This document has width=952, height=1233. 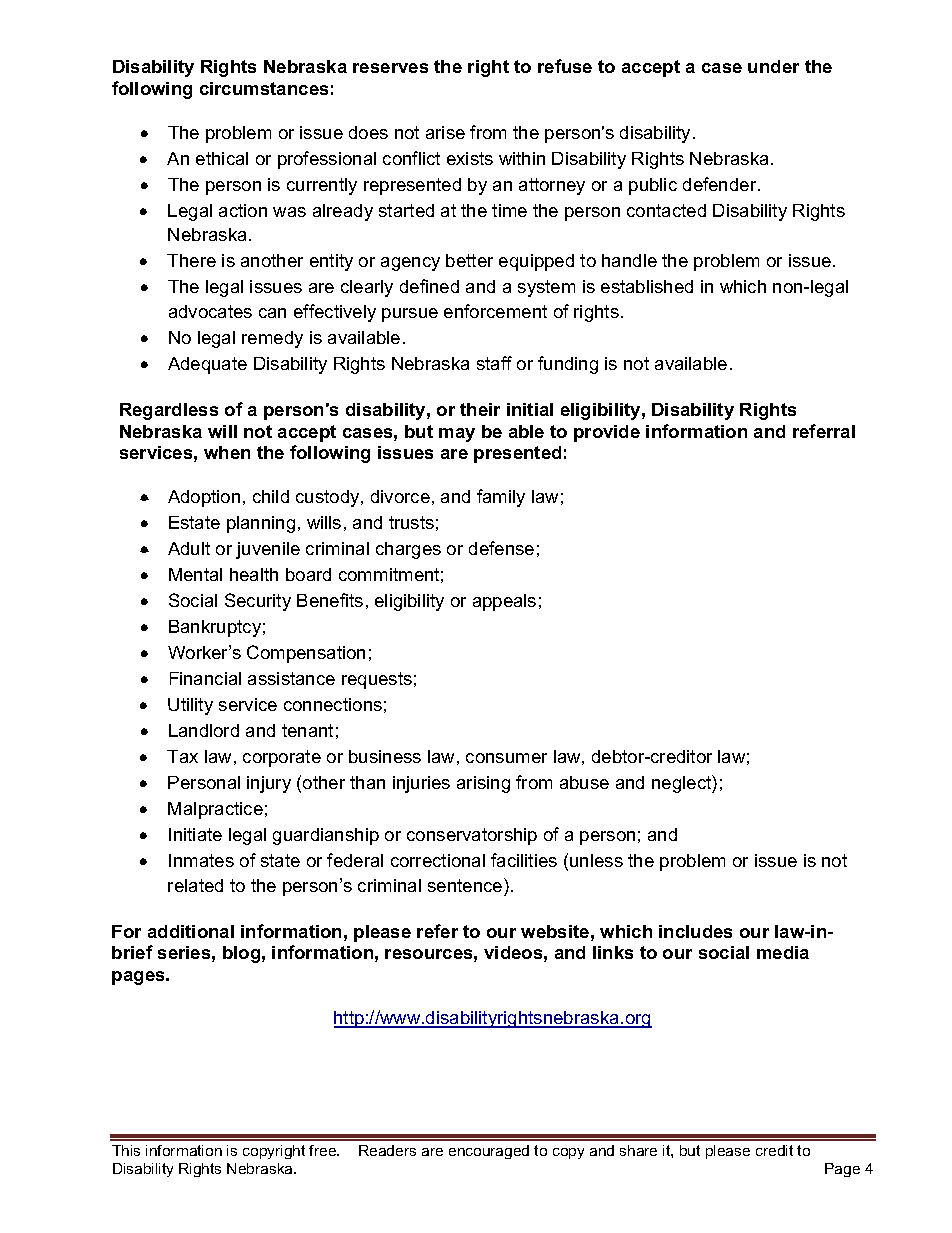 I want to click on share, so click(x=638, y=1150).
